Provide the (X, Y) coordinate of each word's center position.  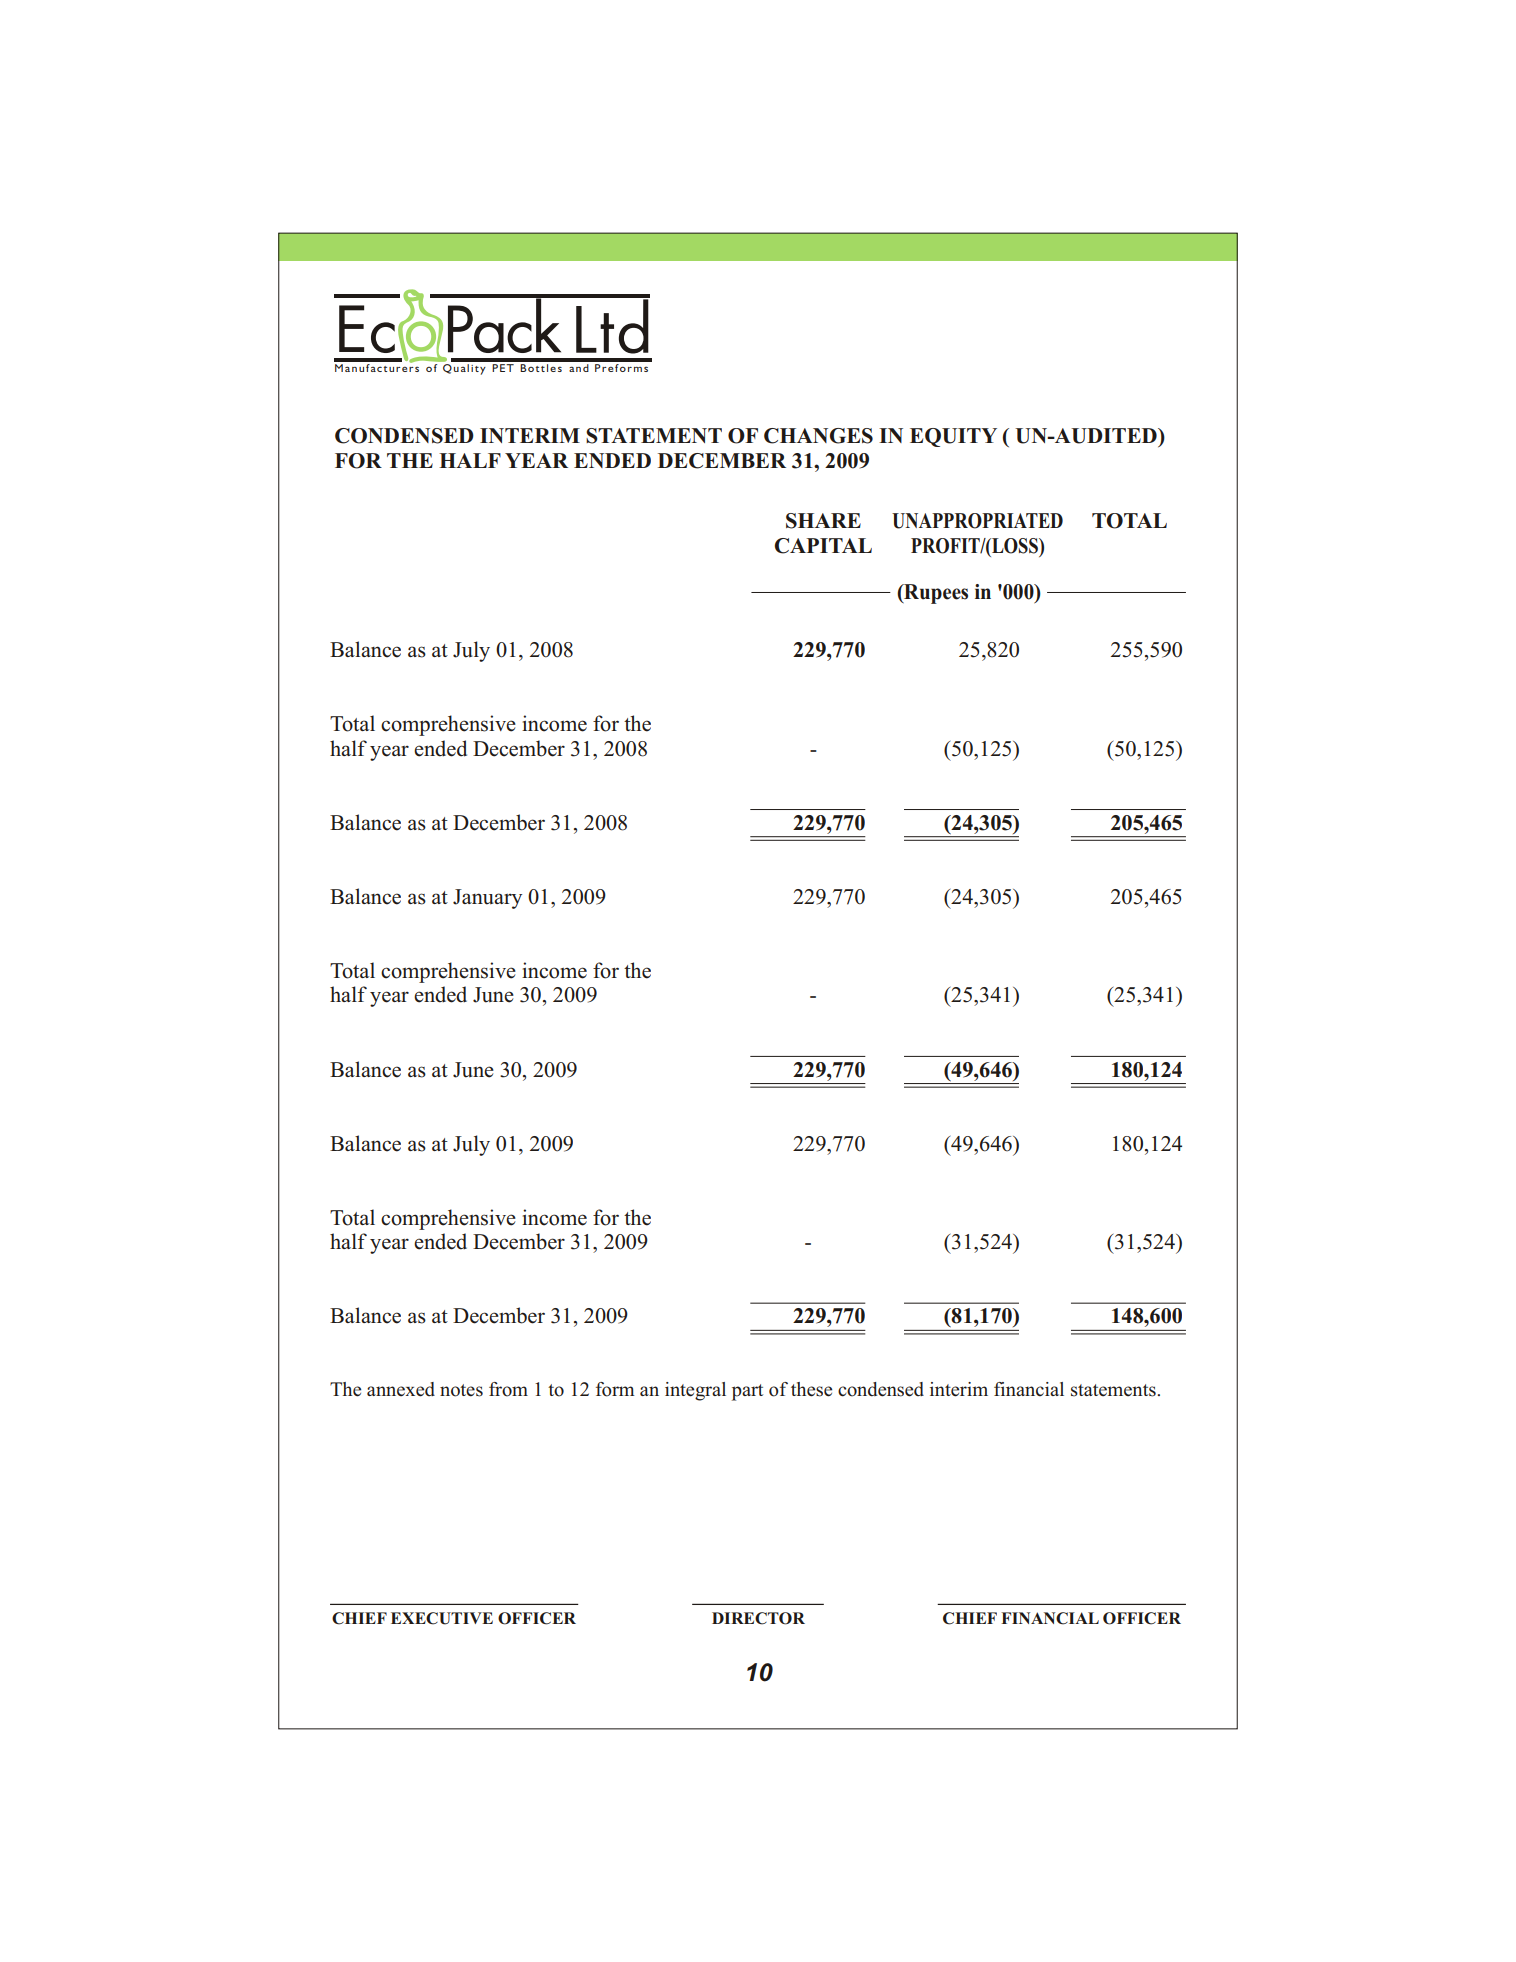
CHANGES (818, 436)
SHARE (823, 521)
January (487, 899)
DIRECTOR (758, 1618)
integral (695, 1391)
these (811, 1389)
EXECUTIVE (442, 1618)
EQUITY (953, 437)
